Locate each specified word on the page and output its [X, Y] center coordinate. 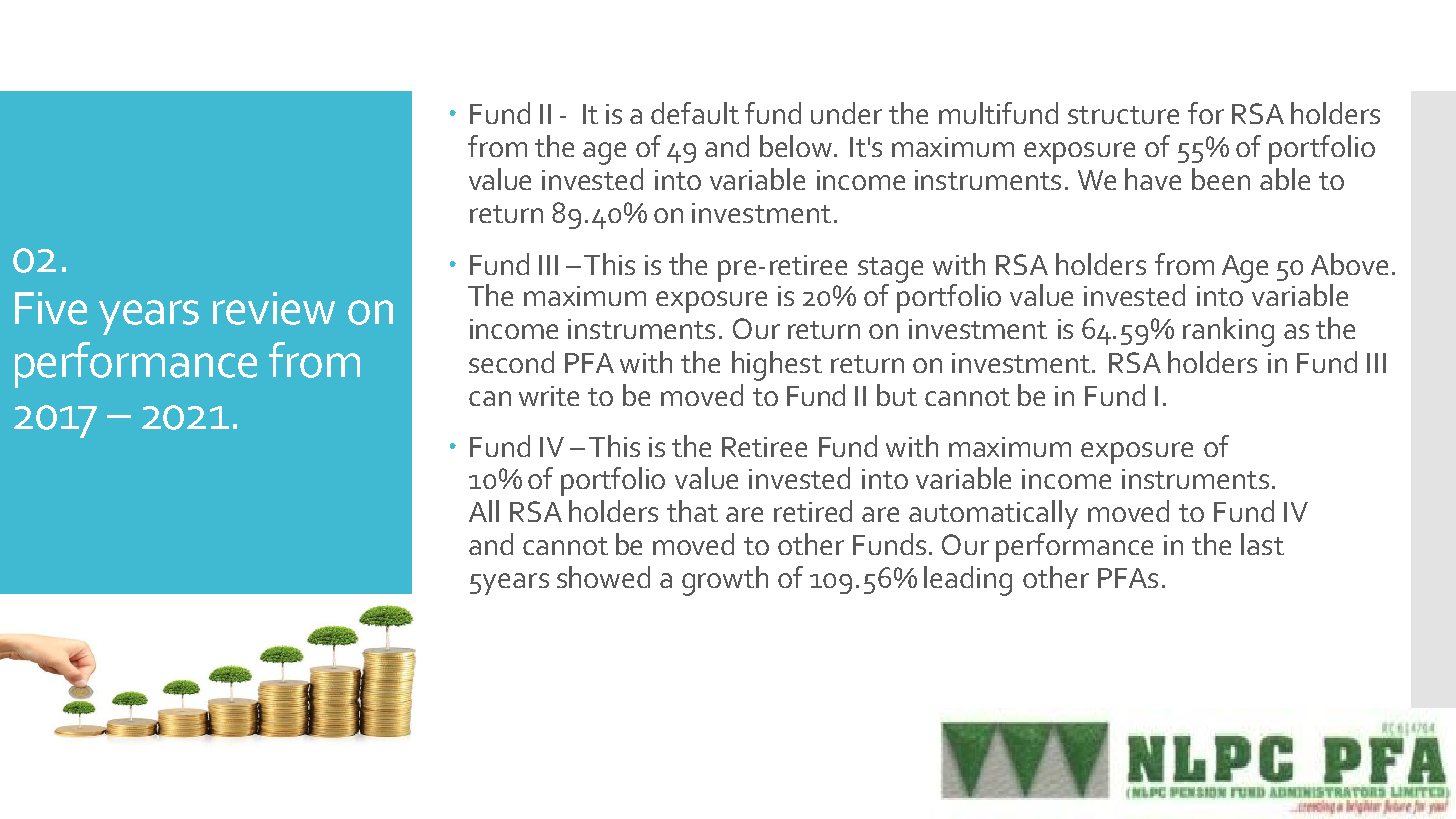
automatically [993, 514]
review [274, 308]
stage [890, 270]
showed [603, 577]
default [695, 113]
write [549, 396]
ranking [1228, 332]
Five [51, 308]
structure [1123, 115]
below [798, 146]
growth [725, 581]
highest [777, 366]
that [692, 511]
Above [1349, 264]
